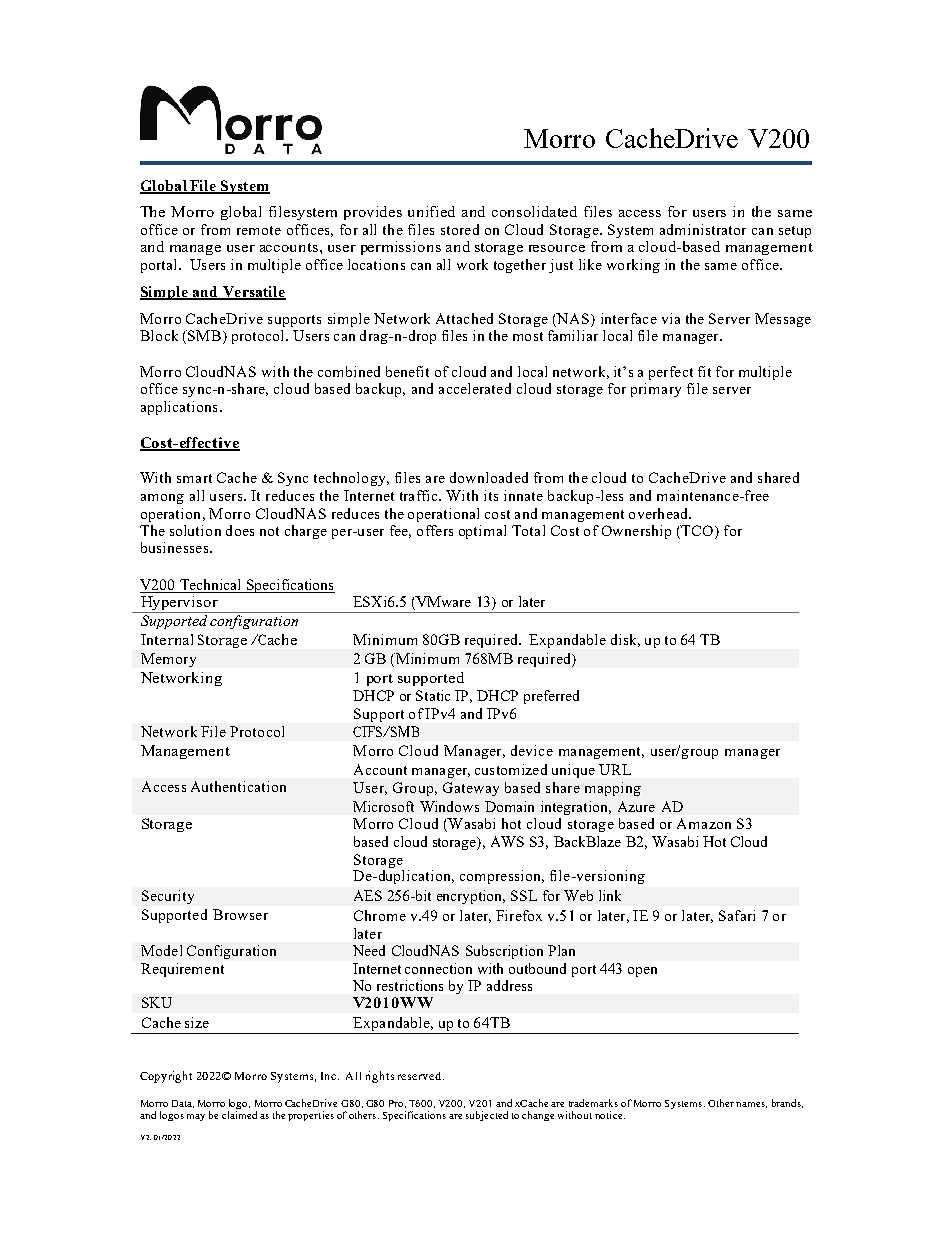  I want to click on remote, so click(259, 230).
